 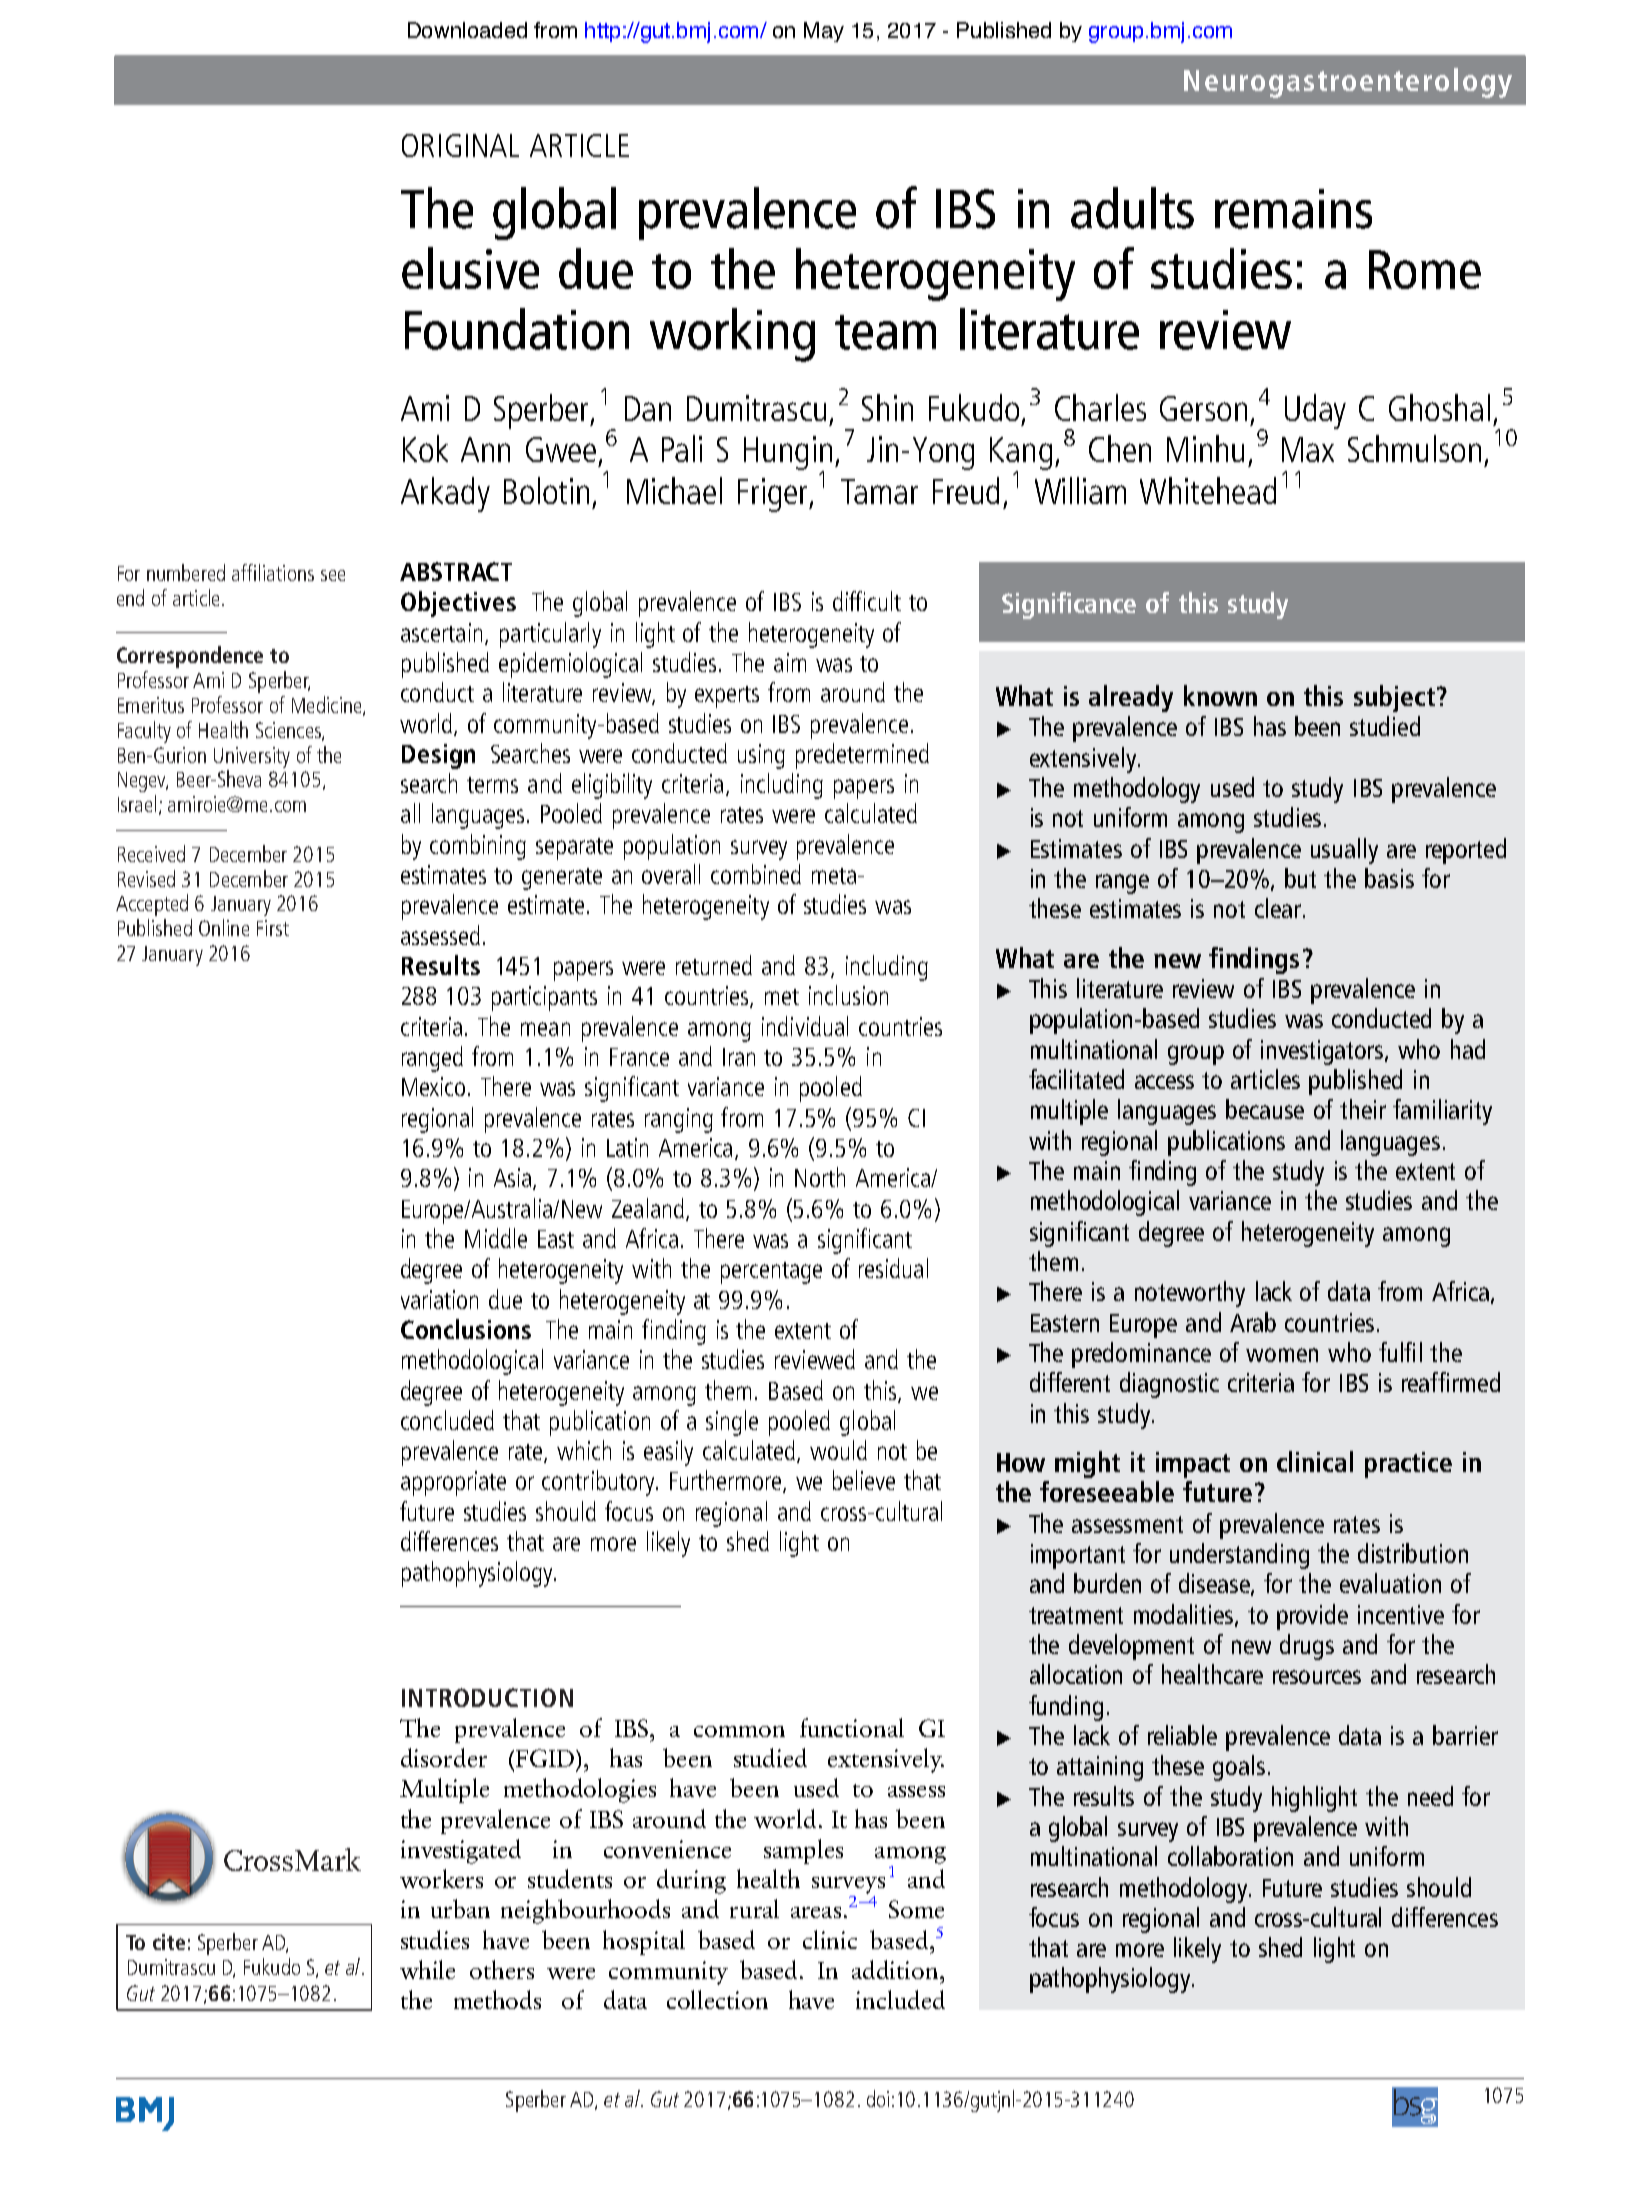 I want to click on variation, so click(x=439, y=1299).
